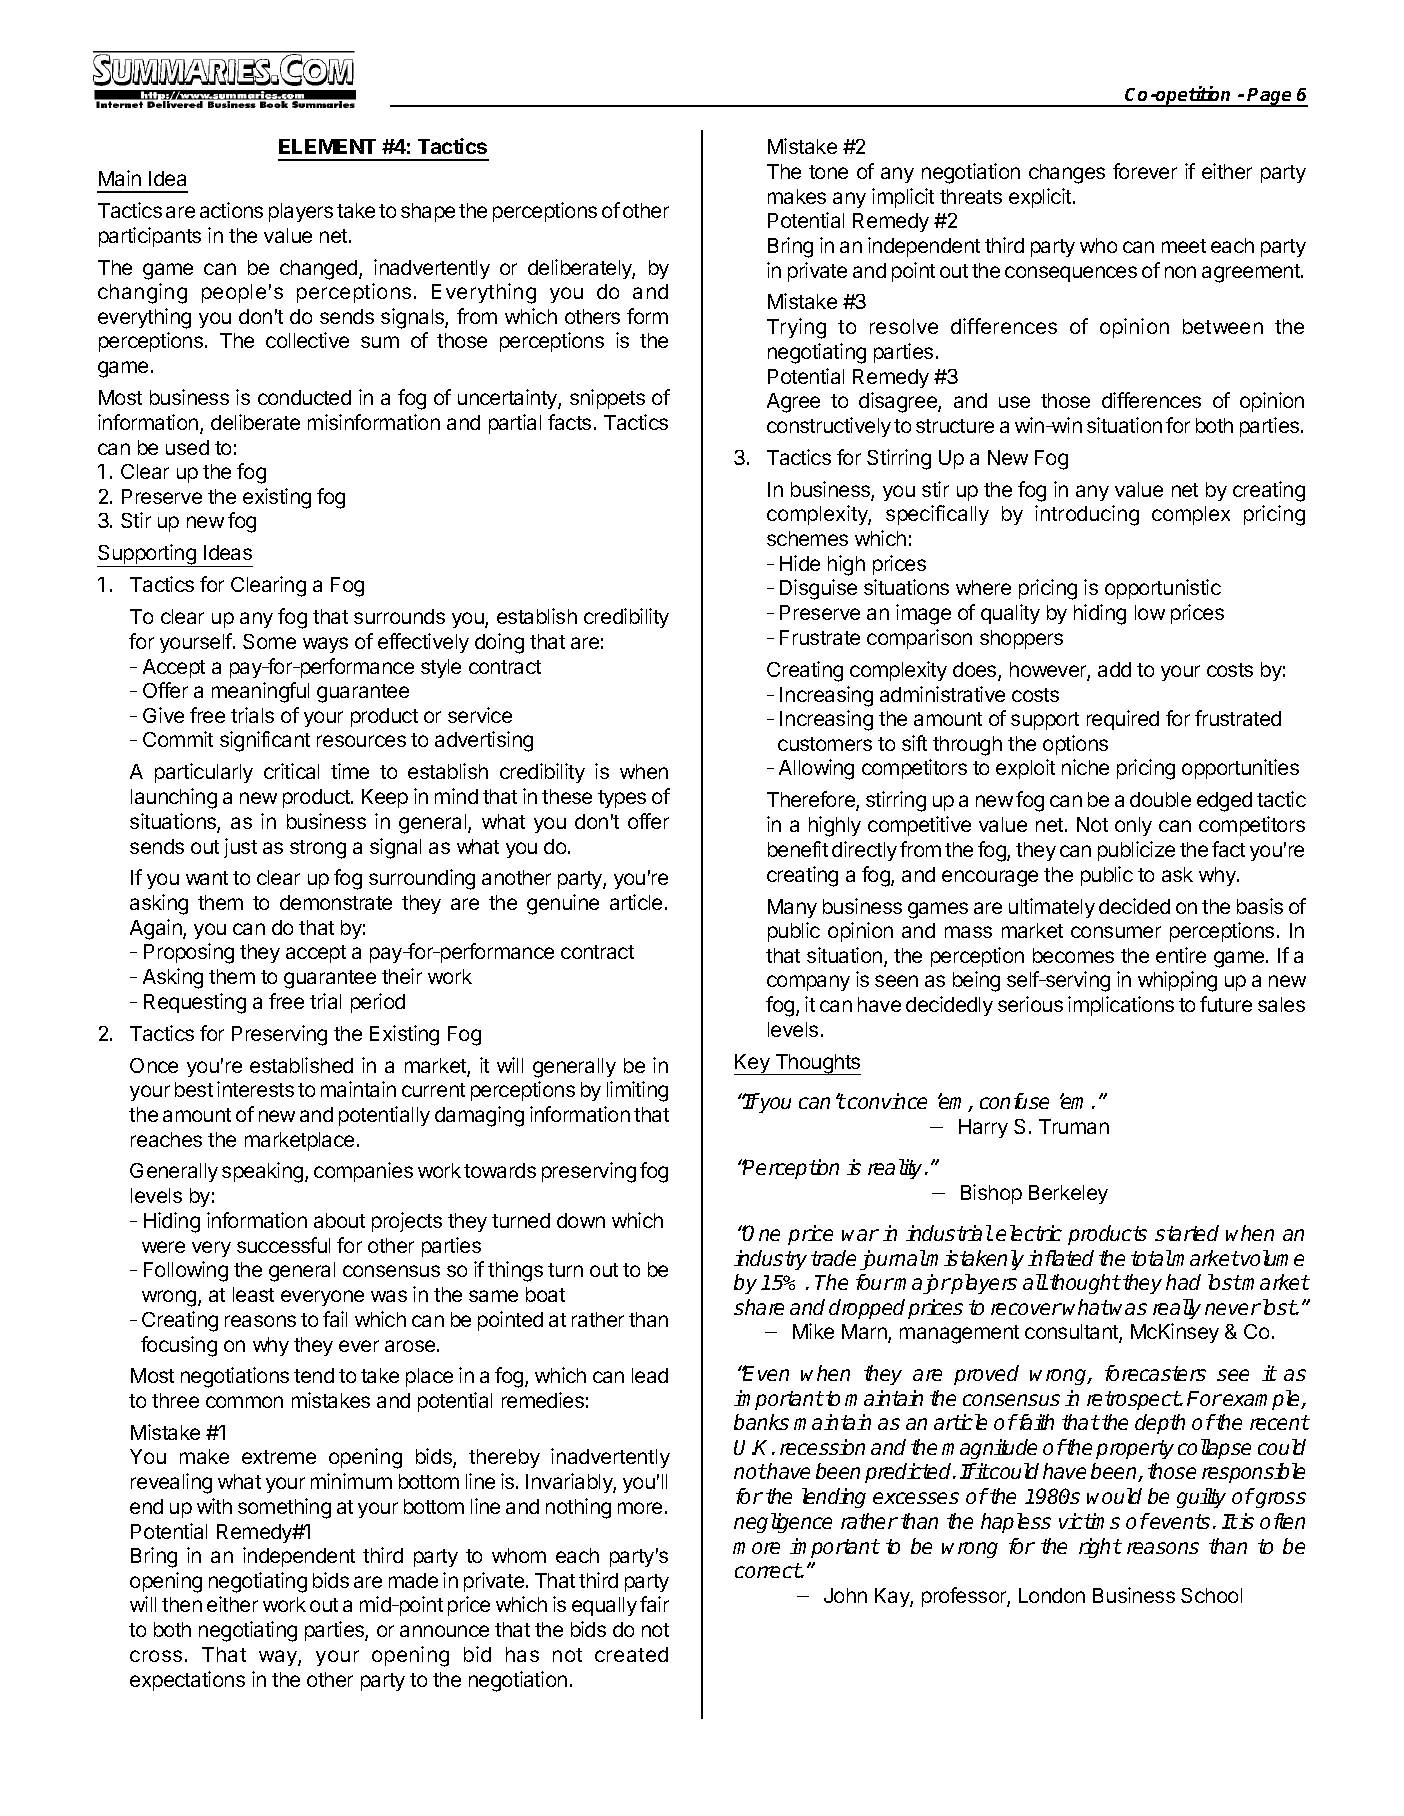  Describe the element at coordinates (654, 1604) in the page. I see `fair` at that location.
